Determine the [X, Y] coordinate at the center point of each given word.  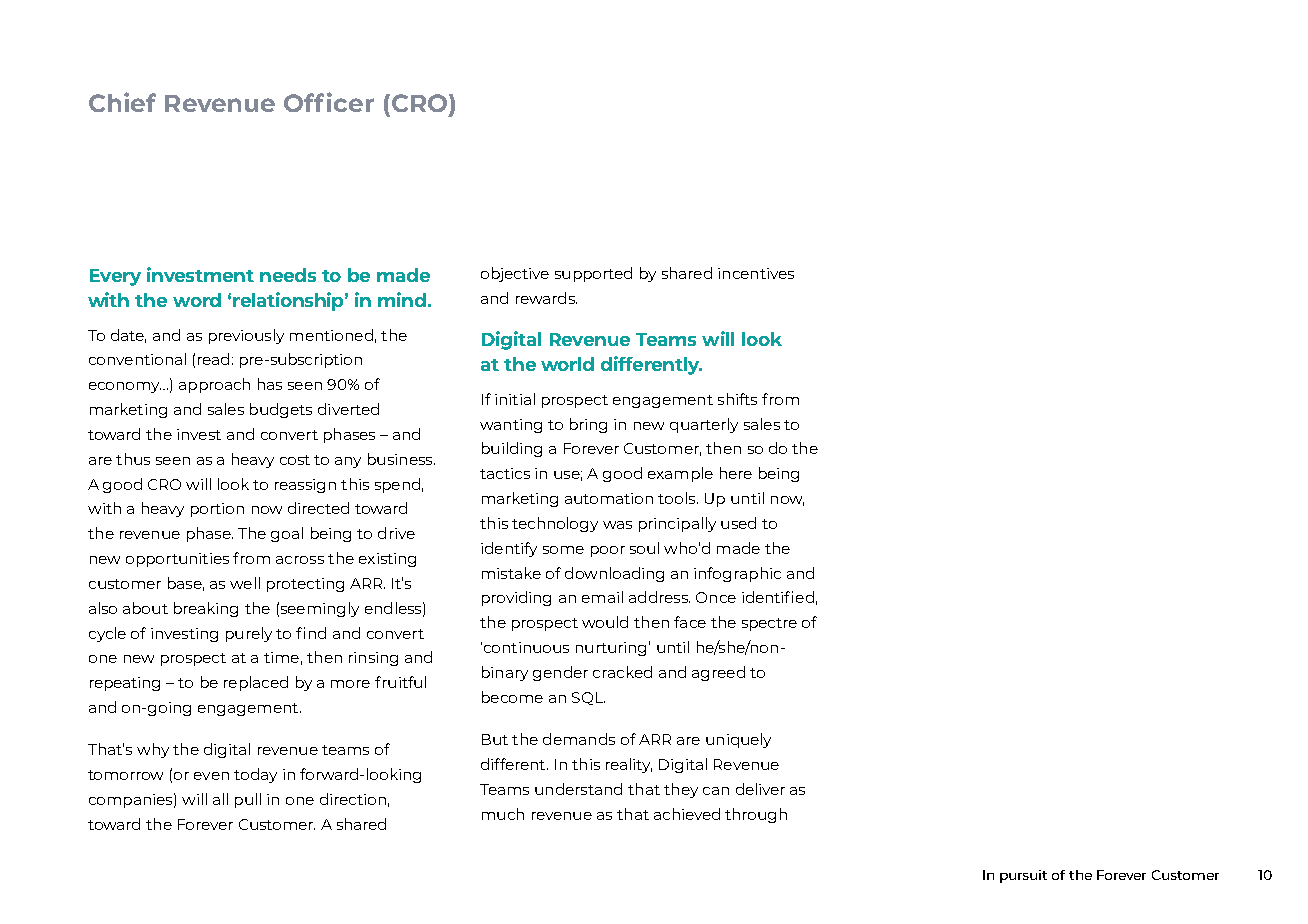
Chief [122, 102]
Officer [329, 102]
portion [217, 510]
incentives [756, 273]
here [736, 473]
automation [609, 498]
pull [248, 800]
